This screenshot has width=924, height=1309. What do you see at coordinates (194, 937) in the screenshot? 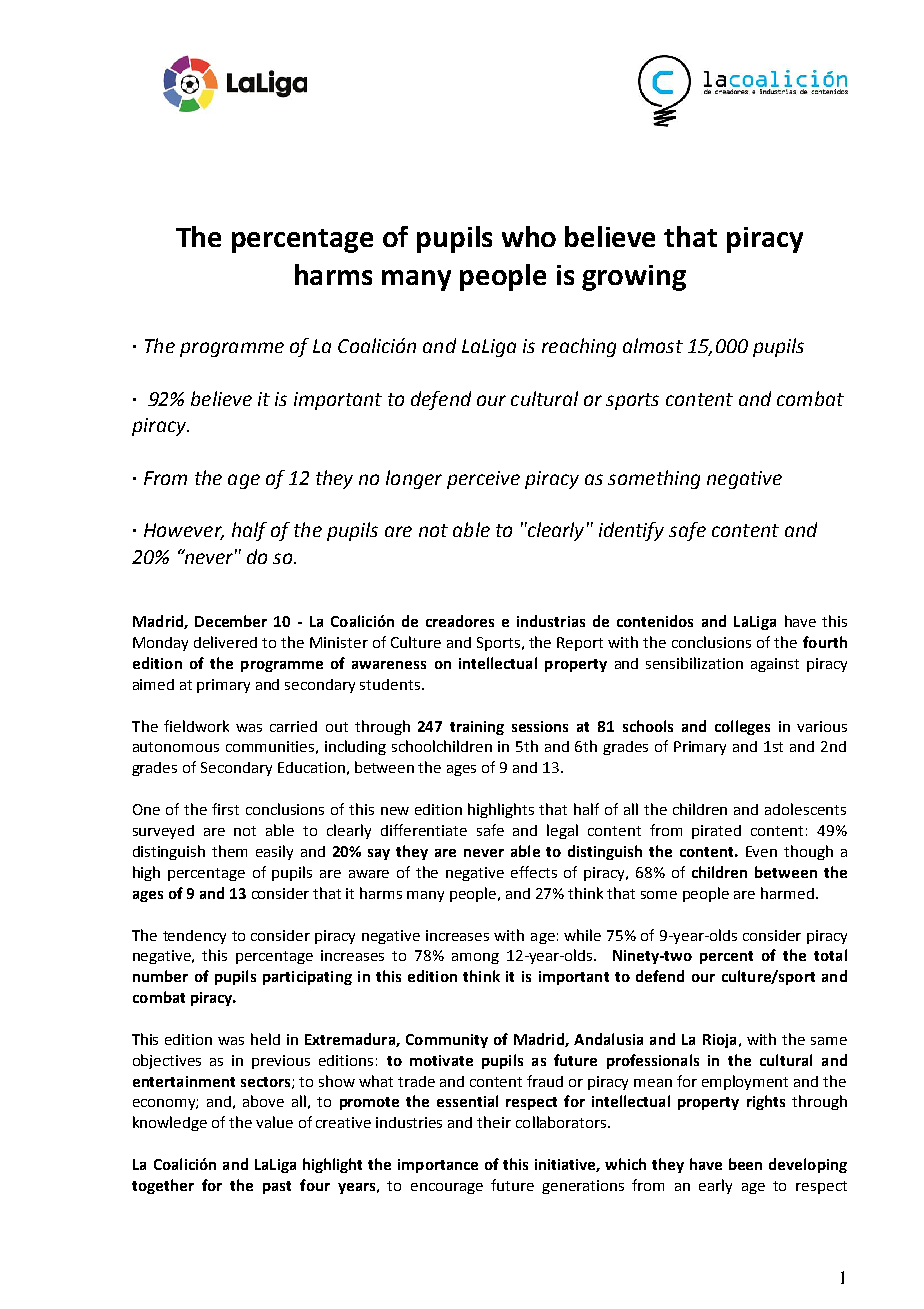
I see `tendency` at bounding box center [194, 937].
